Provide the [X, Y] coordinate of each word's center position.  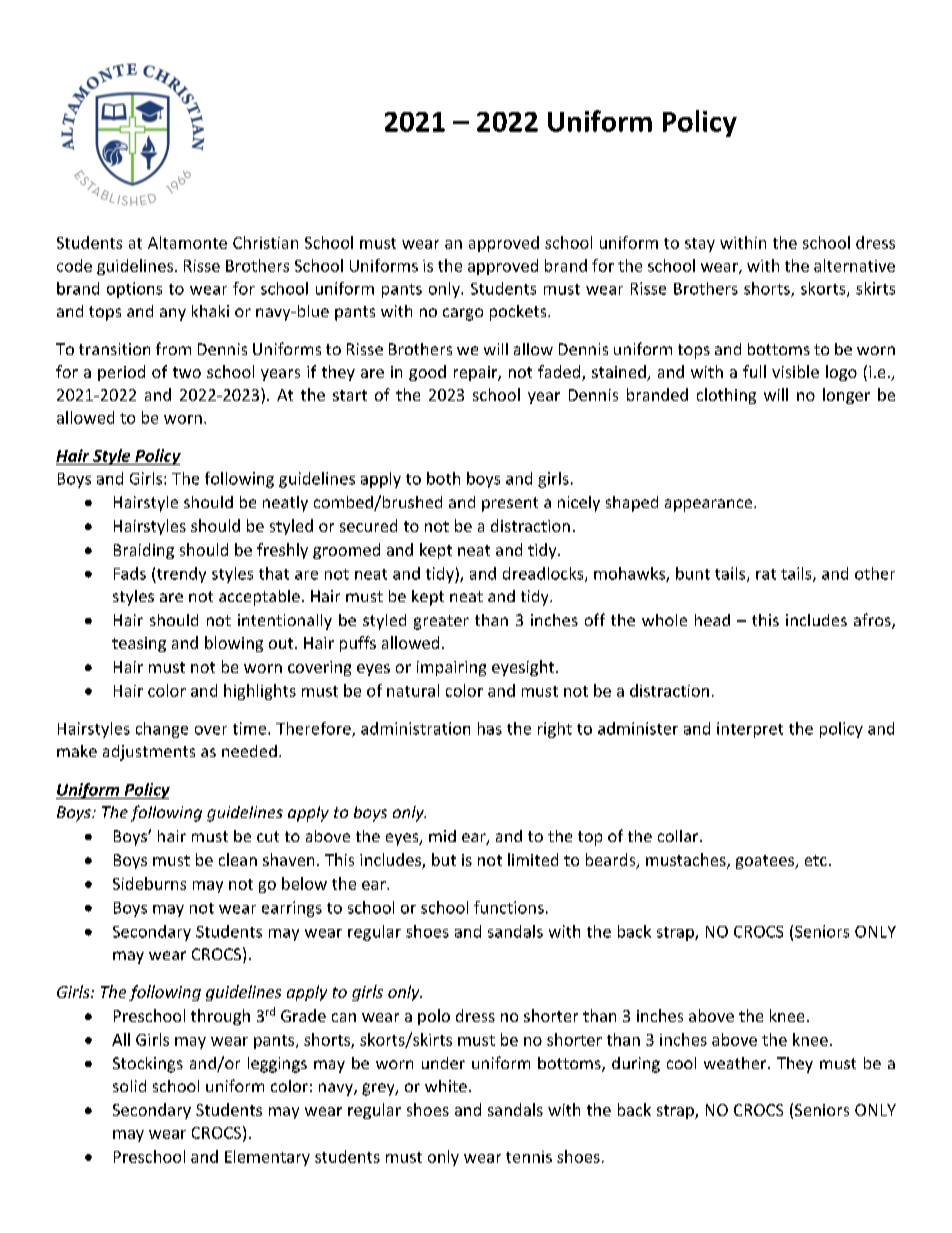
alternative [854, 265]
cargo [463, 314]
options [134, 290]
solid [129, 1086]
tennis [529, 1157]
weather [736, 1063]
